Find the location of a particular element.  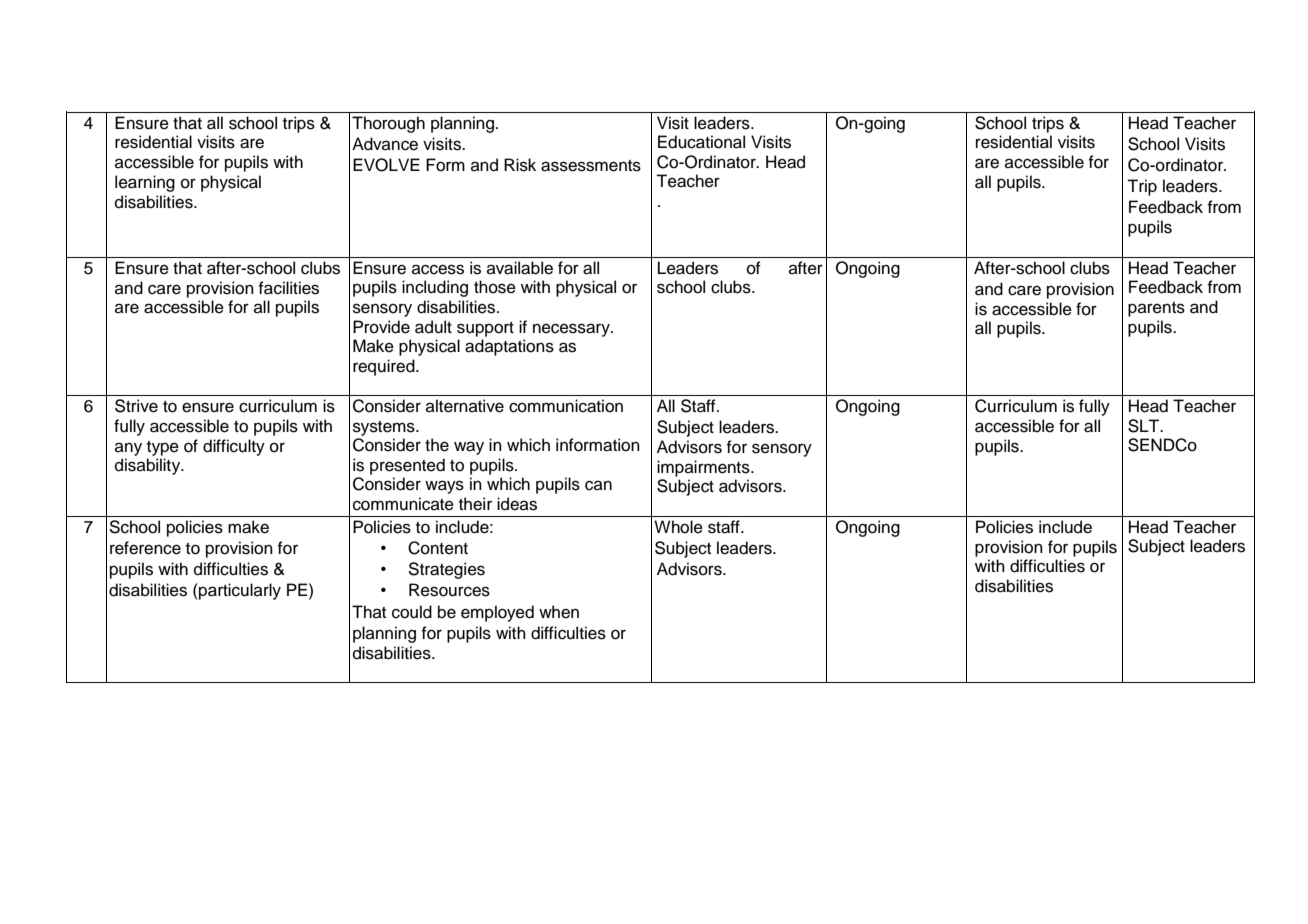

impairments is located at coordinates (704, 468).
